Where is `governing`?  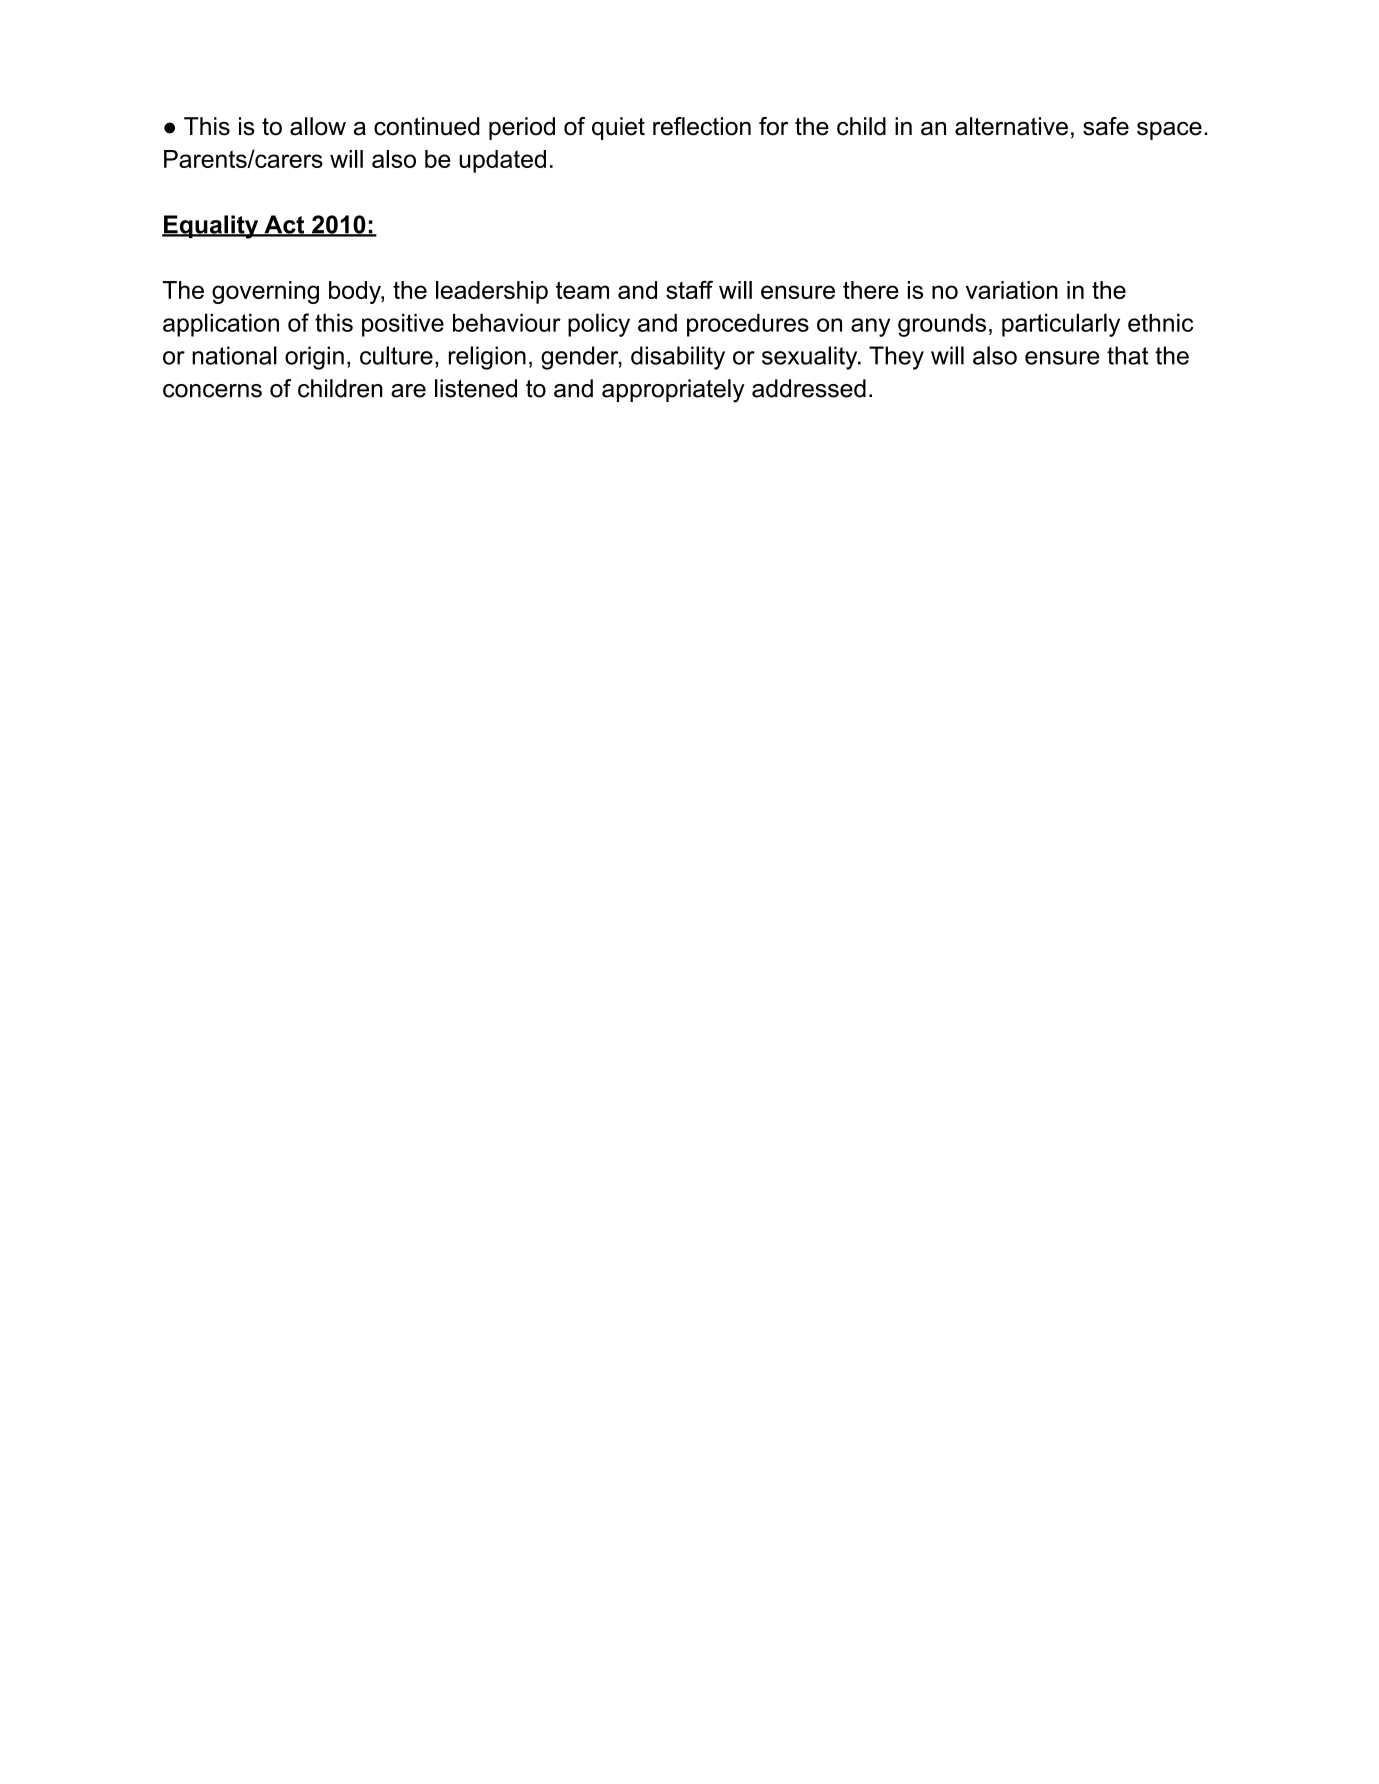
governing is located at coordinates (265, 292).
